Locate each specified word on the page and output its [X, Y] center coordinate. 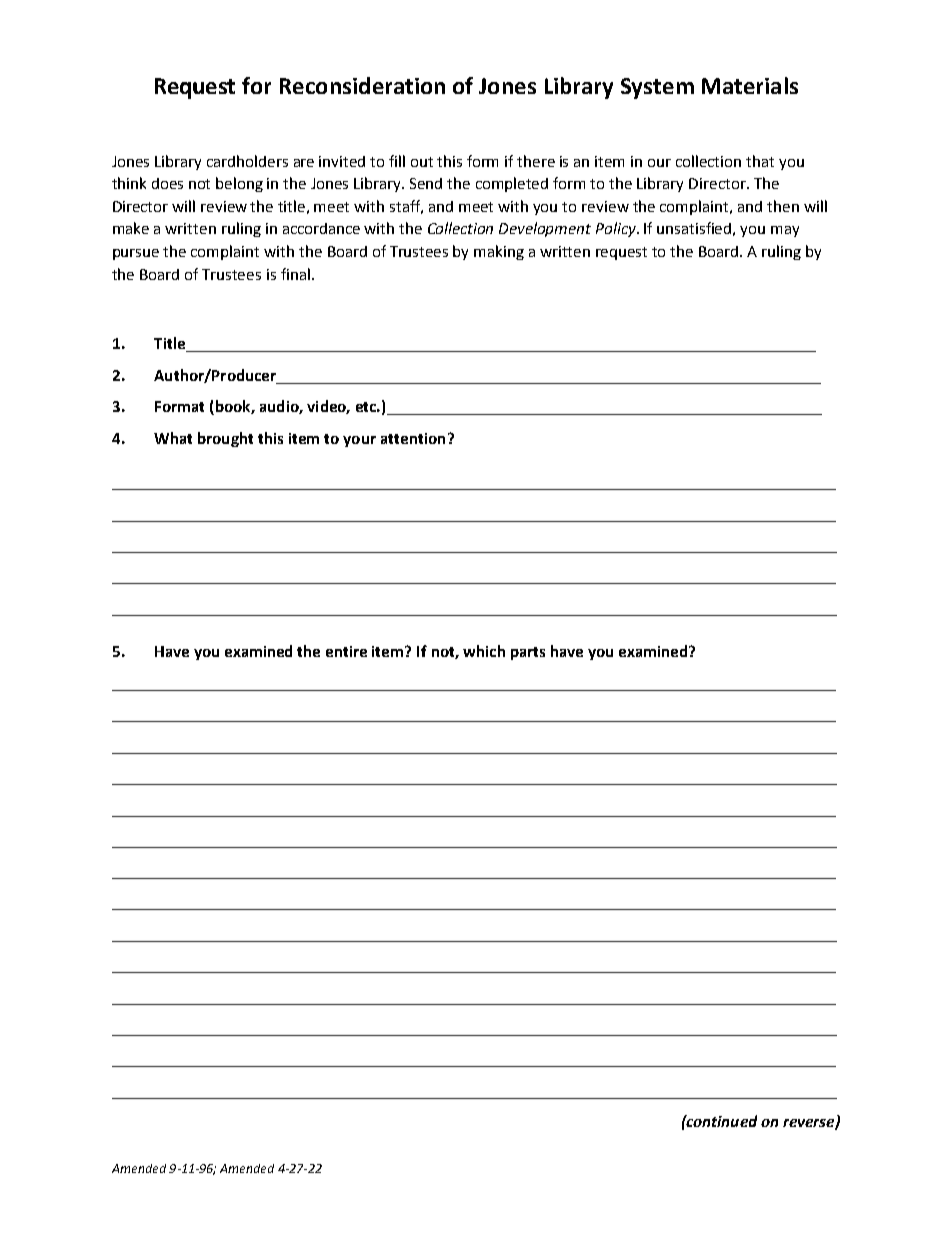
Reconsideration [362, 85]
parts [528, 653]
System [657, 88]
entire [346, 651]
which [484, 651]
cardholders [247, 161]
